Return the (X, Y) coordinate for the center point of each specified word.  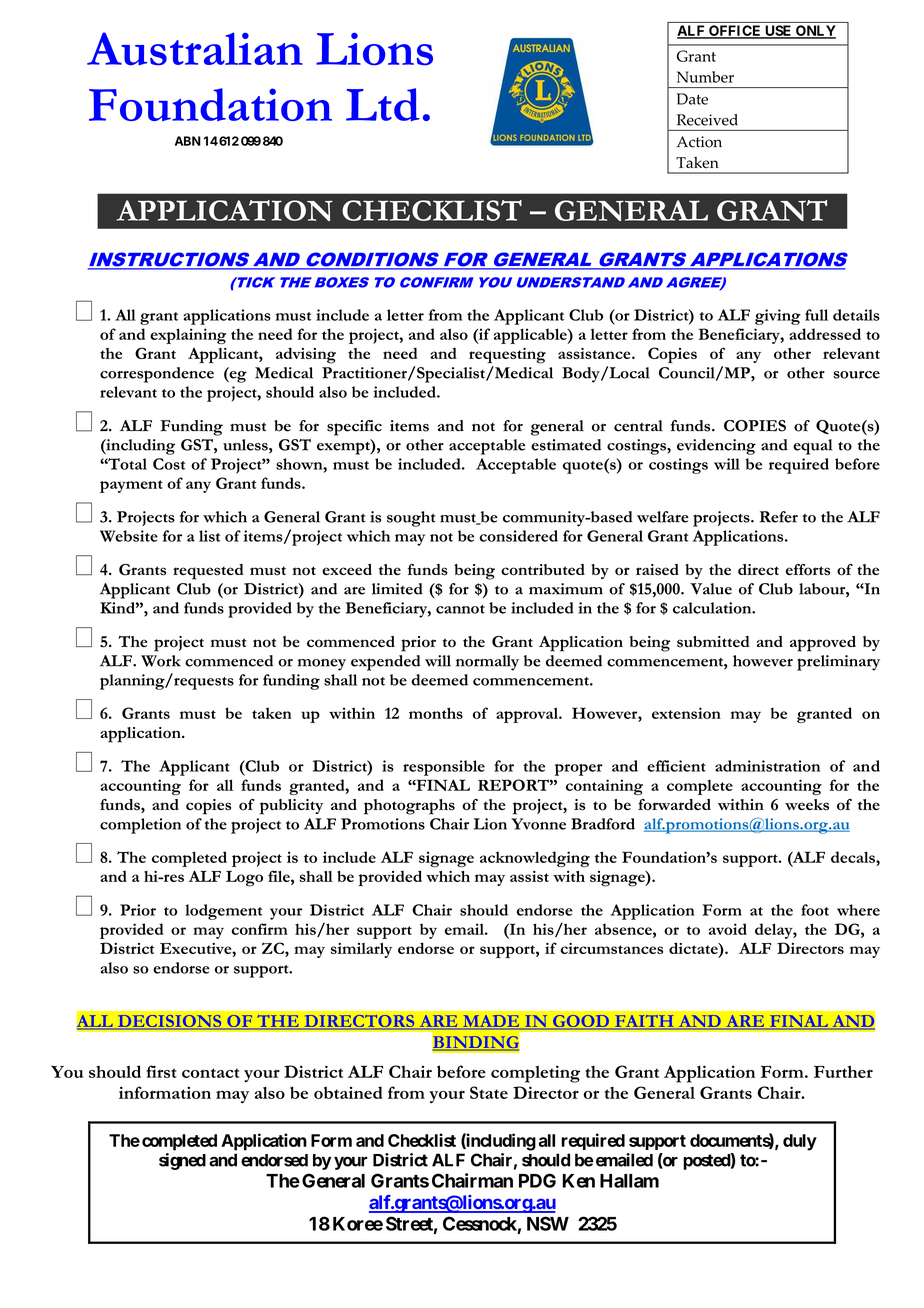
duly (800, 1142)
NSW (548, 1223)
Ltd (383, 104)
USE (778, 32)
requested (208, 572)
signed (182, 1161)
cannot (460, 609)
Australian (195, 49)
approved (823, 644)
